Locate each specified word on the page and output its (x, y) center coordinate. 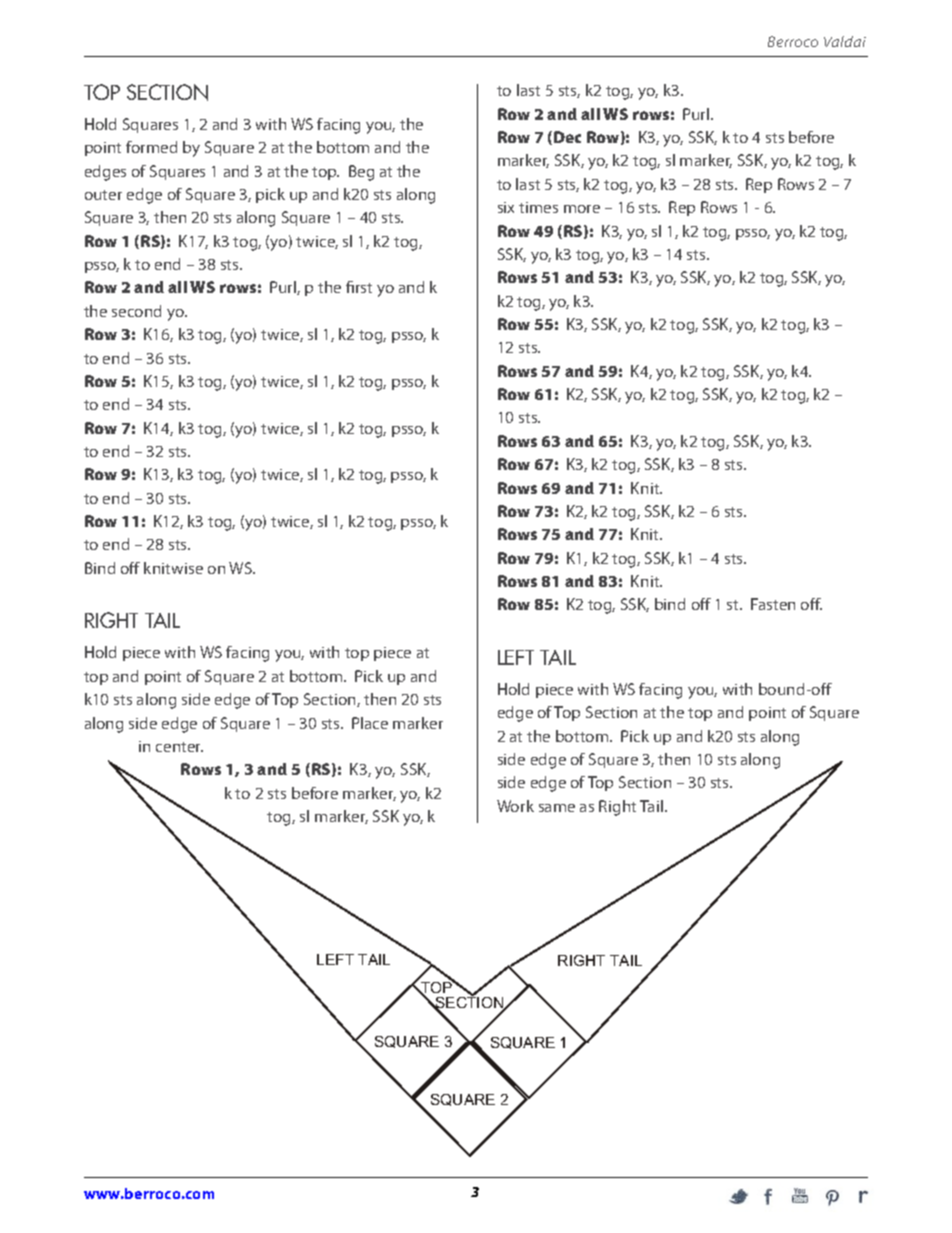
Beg (361, 173)
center (179, 747)
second (136, 311)
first (359, 287)
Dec (567, 137)
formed (151, 147)
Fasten (773, 604)
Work (515, 806)
